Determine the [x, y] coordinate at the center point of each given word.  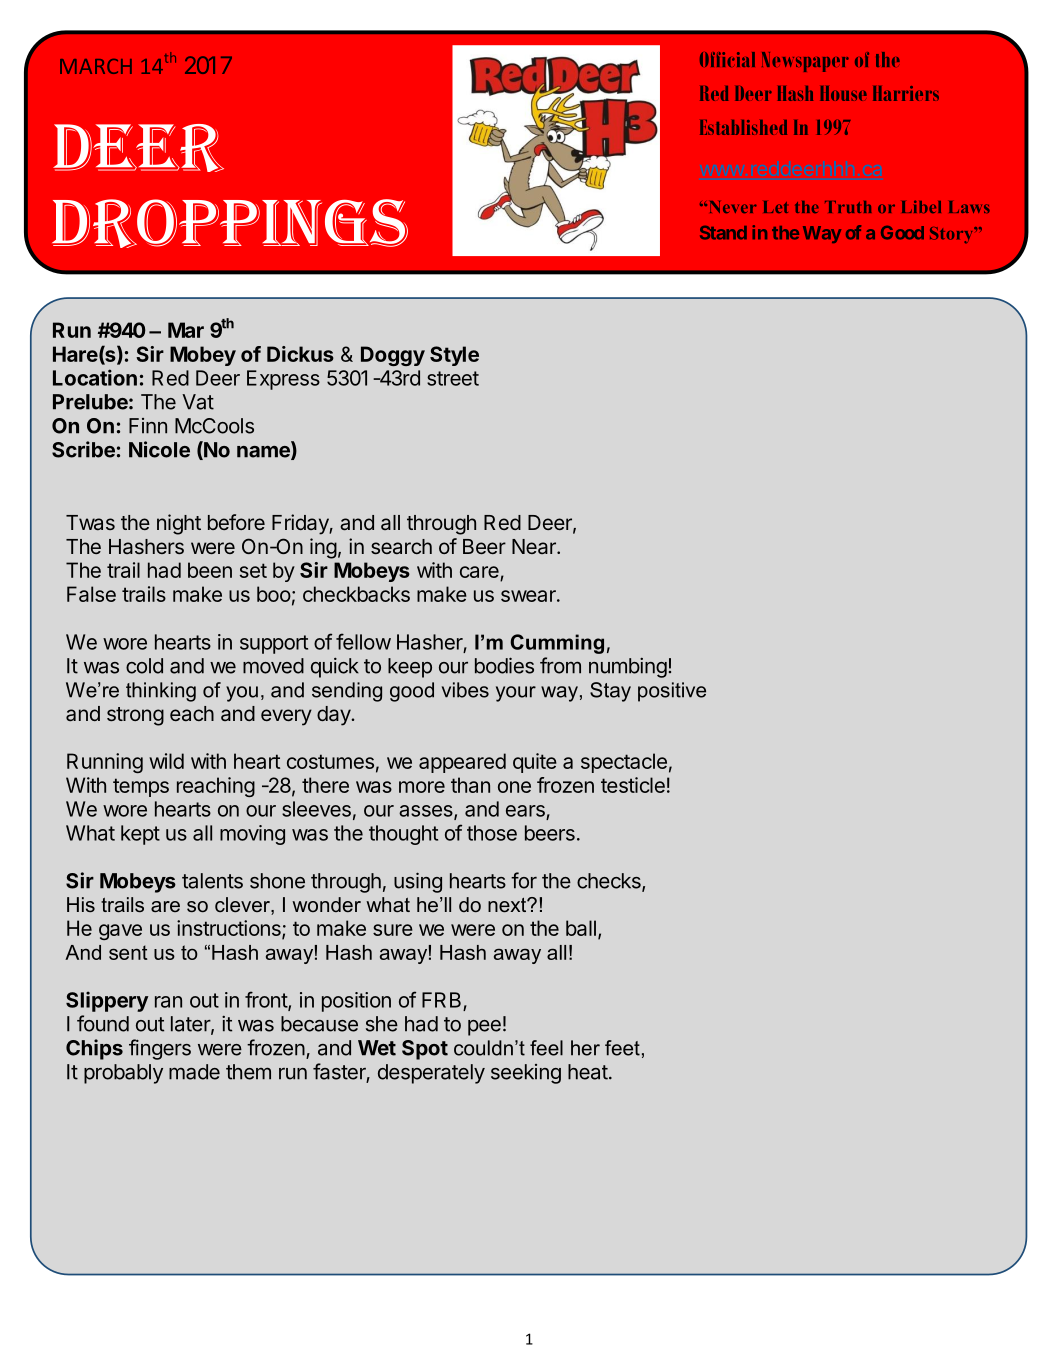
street [453, 378]
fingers [160, 1049]
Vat [198, 402]
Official [727, 59]
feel [546, 1048]
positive [672, 692]
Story [953, 235]
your [516, 694]
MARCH [96, 66]
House [843, 93]
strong [135, 716]
